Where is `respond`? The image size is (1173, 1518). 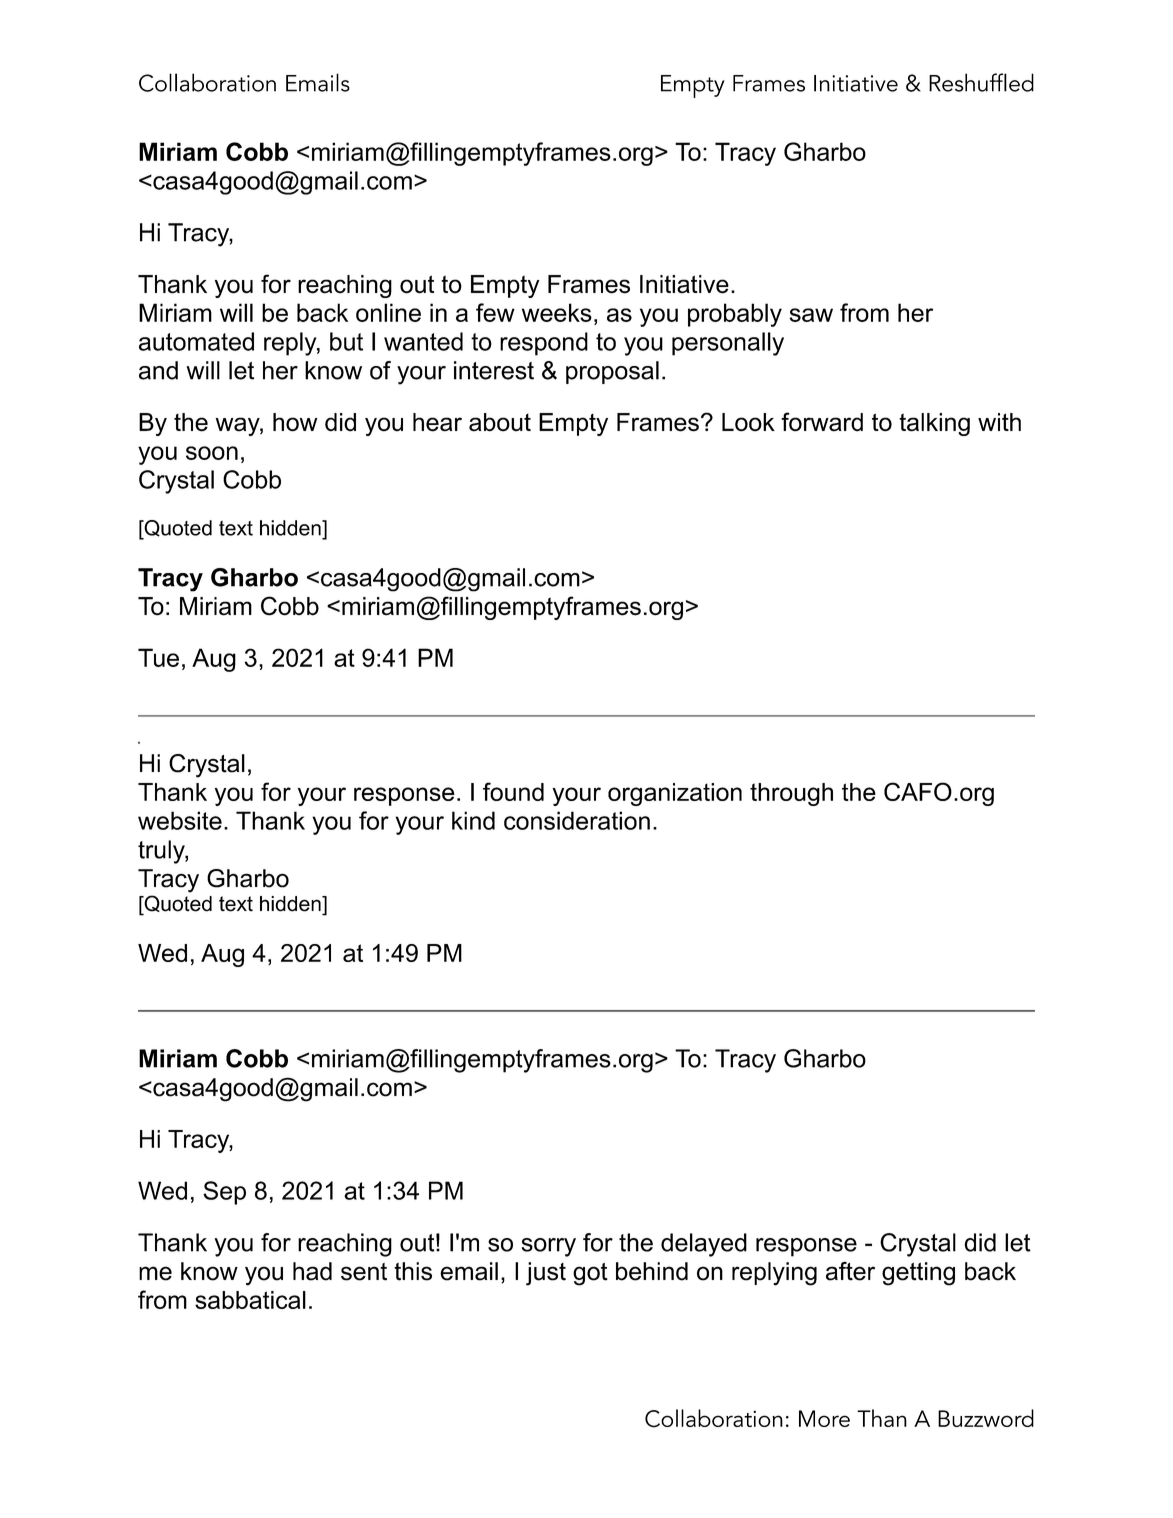 respond is located at coordinates (544, 344).
